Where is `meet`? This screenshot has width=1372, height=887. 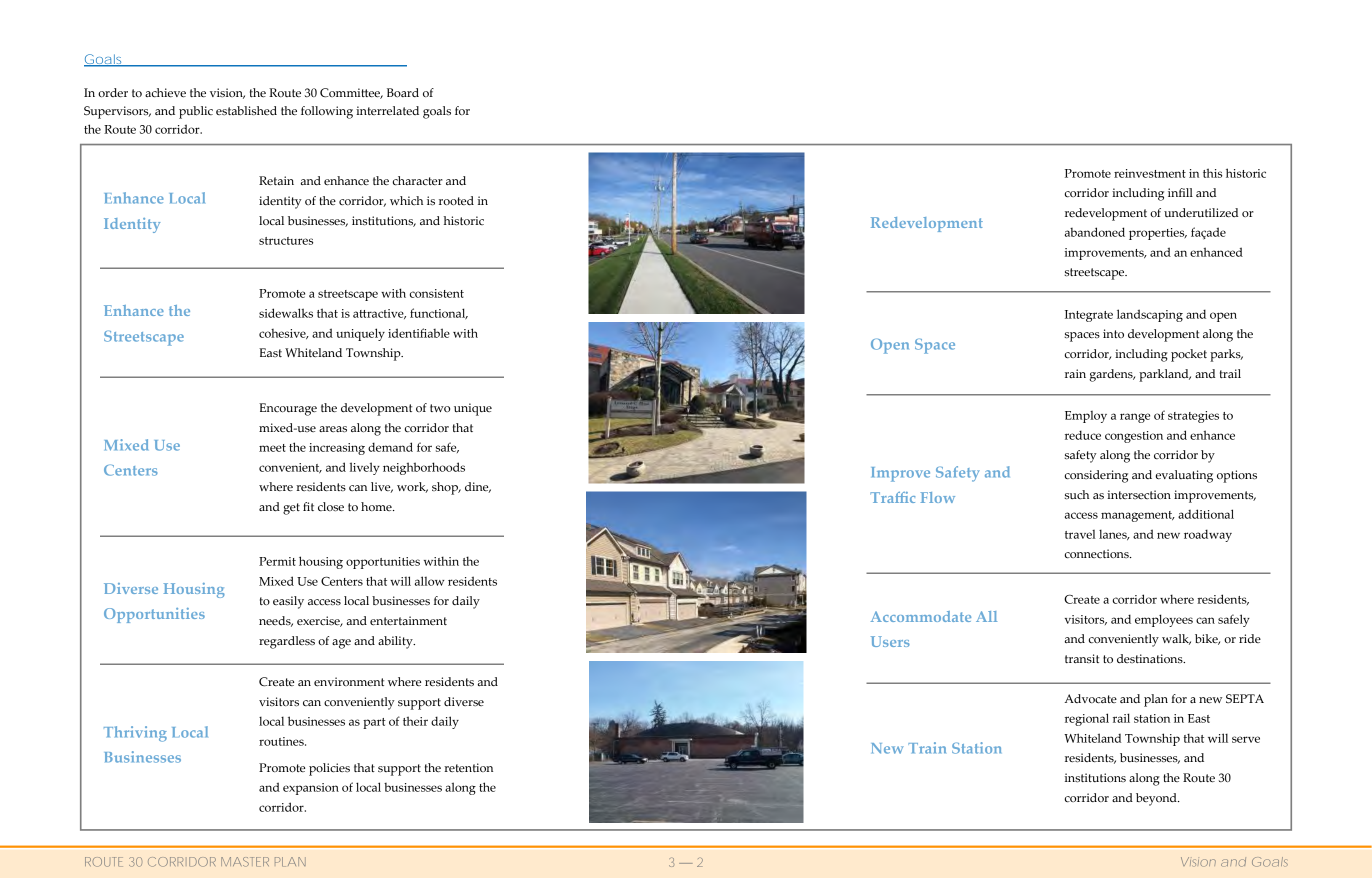 meet is located at coordinates (272, 448).
